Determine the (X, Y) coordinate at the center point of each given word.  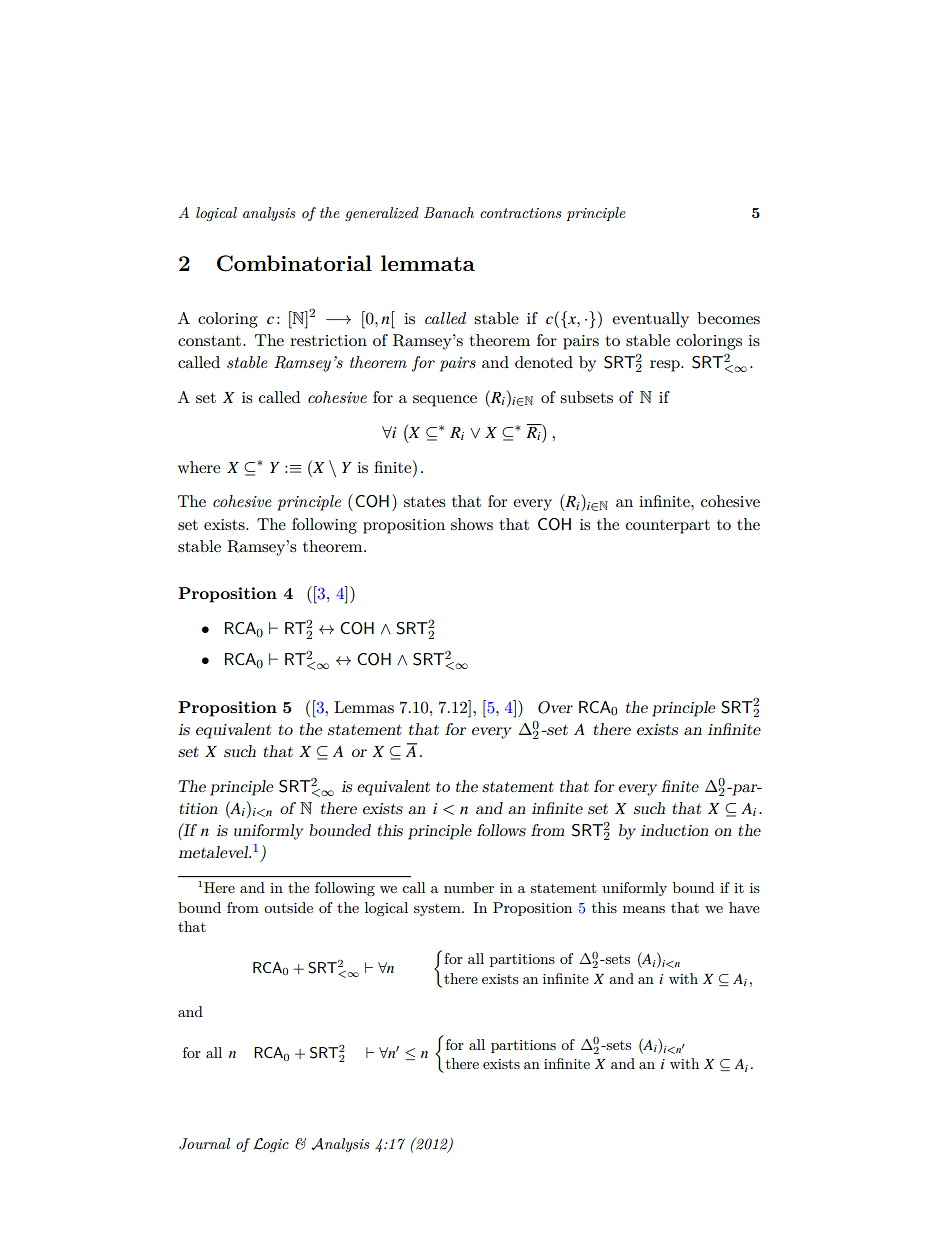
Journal (204, 1144)
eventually (650, 320)
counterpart (667, 527)
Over (555, 707)
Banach (449, 212)
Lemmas (364, 707)
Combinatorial (294, 263)
